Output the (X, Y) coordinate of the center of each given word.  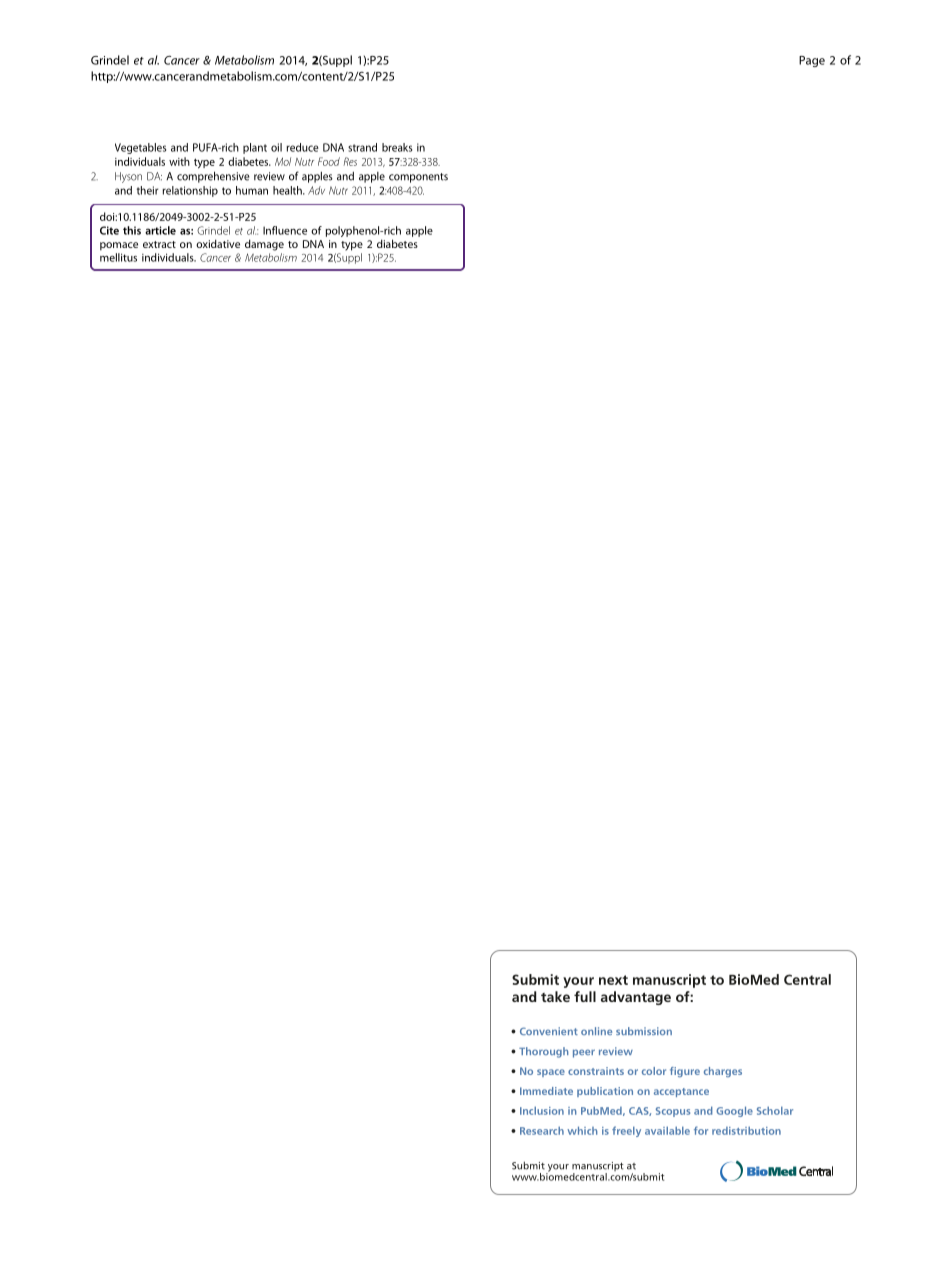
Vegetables (140, 148)
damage (264, 245)
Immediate (546, 1091)
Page (812, 61)
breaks (397, 147)
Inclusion (542, 1110)
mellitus (118, 257)
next (613, 980)
